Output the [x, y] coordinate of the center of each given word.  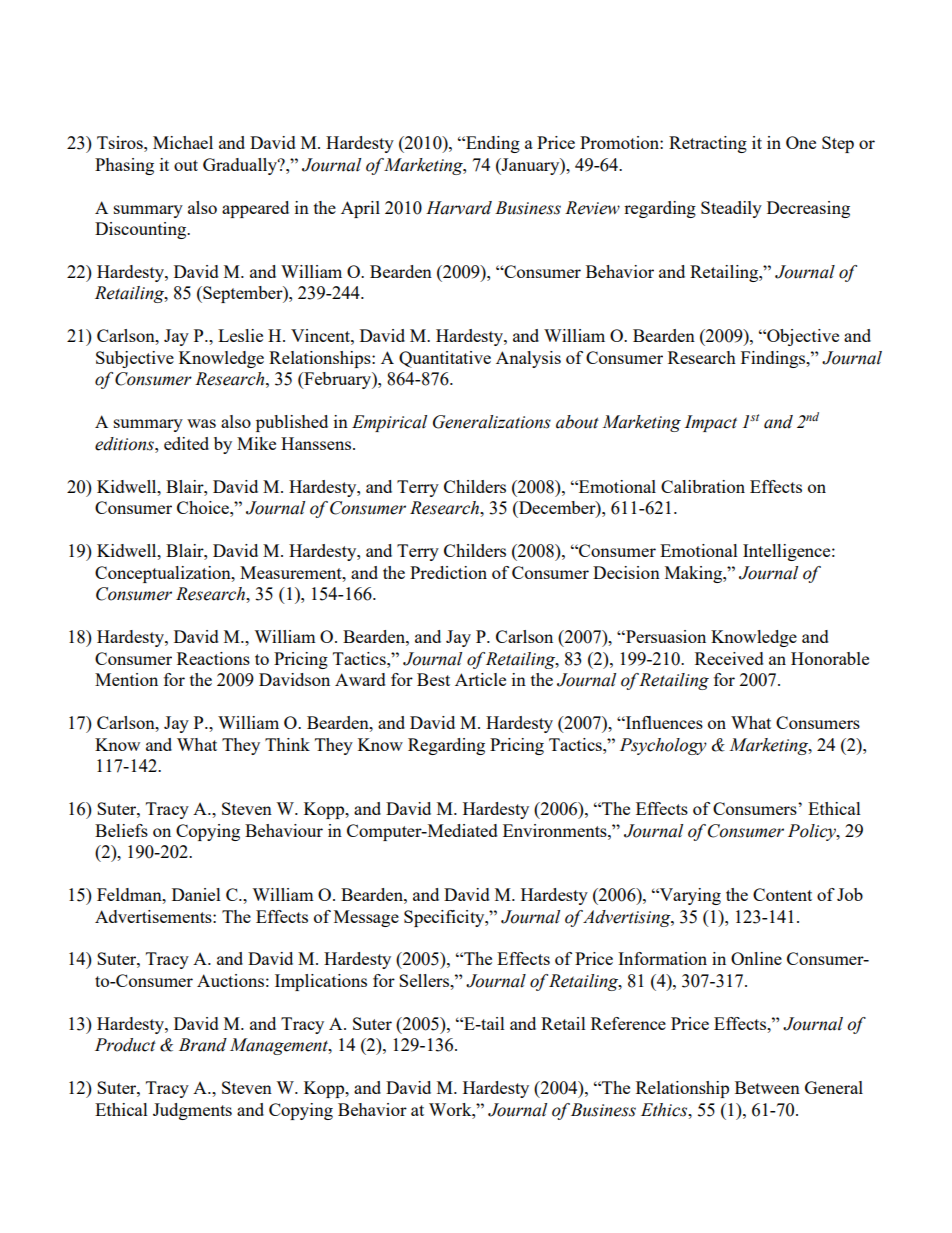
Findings [774, 359]
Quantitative [445, 359]
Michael [183, 142]
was [201, 423]
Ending [492, 144]
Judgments [192, 1111]
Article [480, 679]
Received [729, 658]
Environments [556, 830]
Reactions [213, 658]
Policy [813, 832]
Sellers [425, 980]
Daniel [196, 894]
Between [767, 1087]
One [801, 142]
